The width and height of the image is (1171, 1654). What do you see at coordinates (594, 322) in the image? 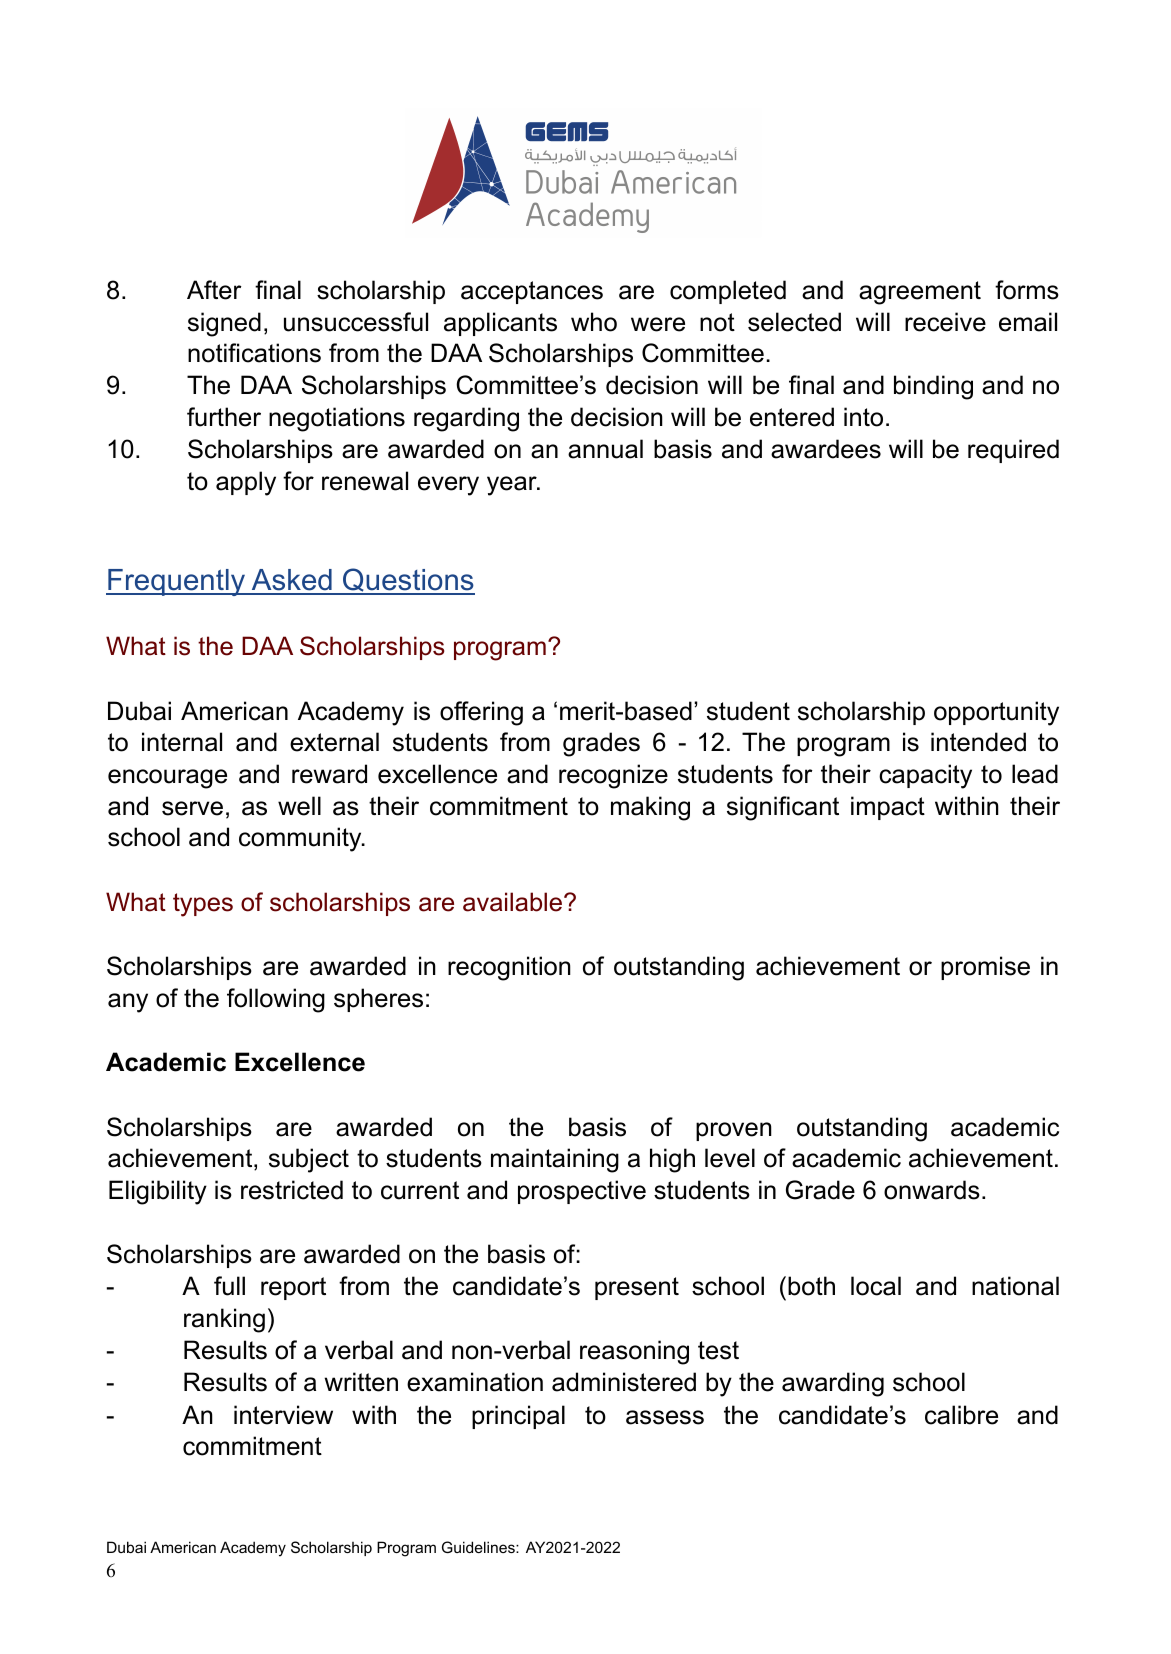
I see `who` at bounding box center [594, 322].
